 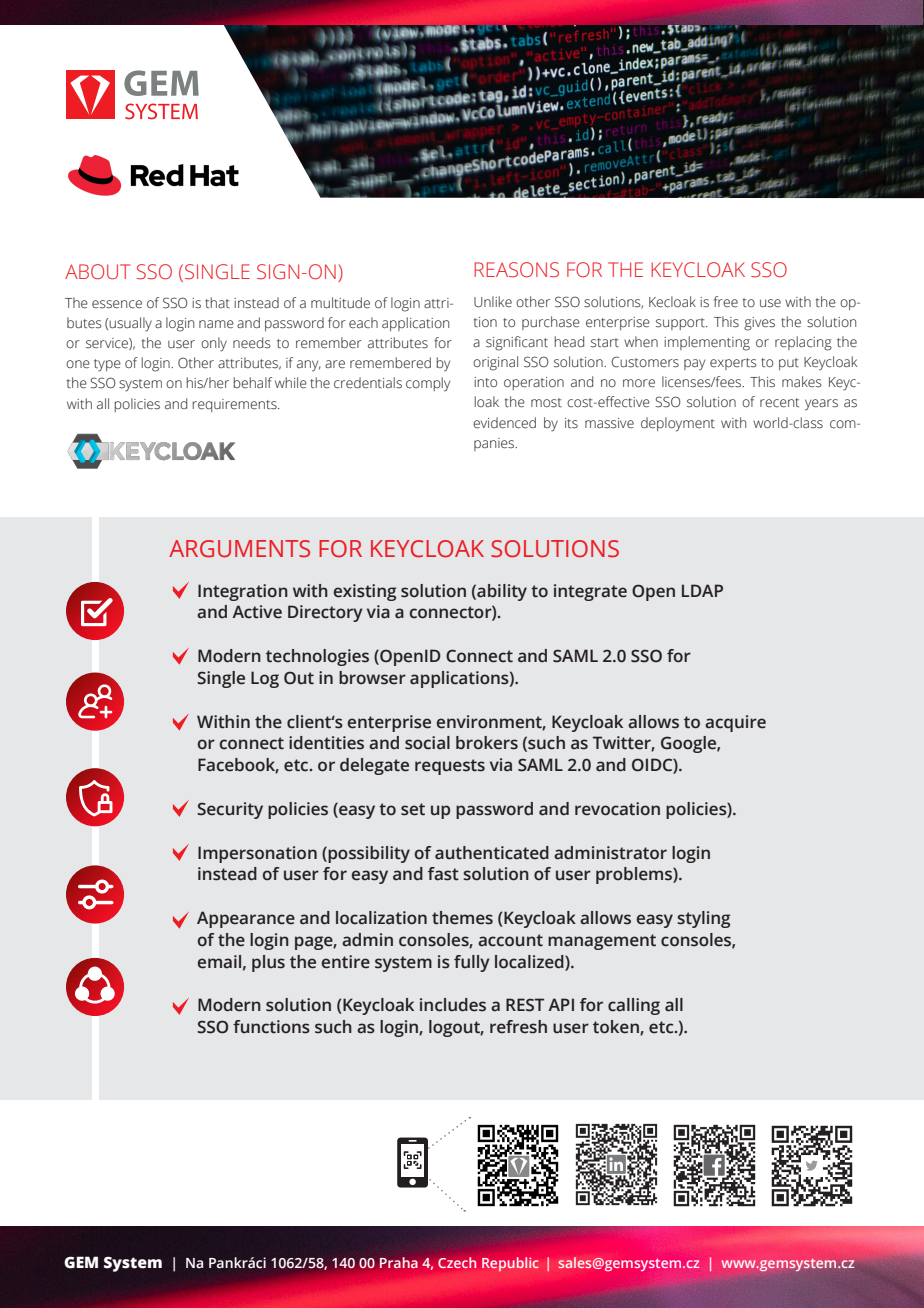 I want to click on existing, so click(x=364, y=592).
